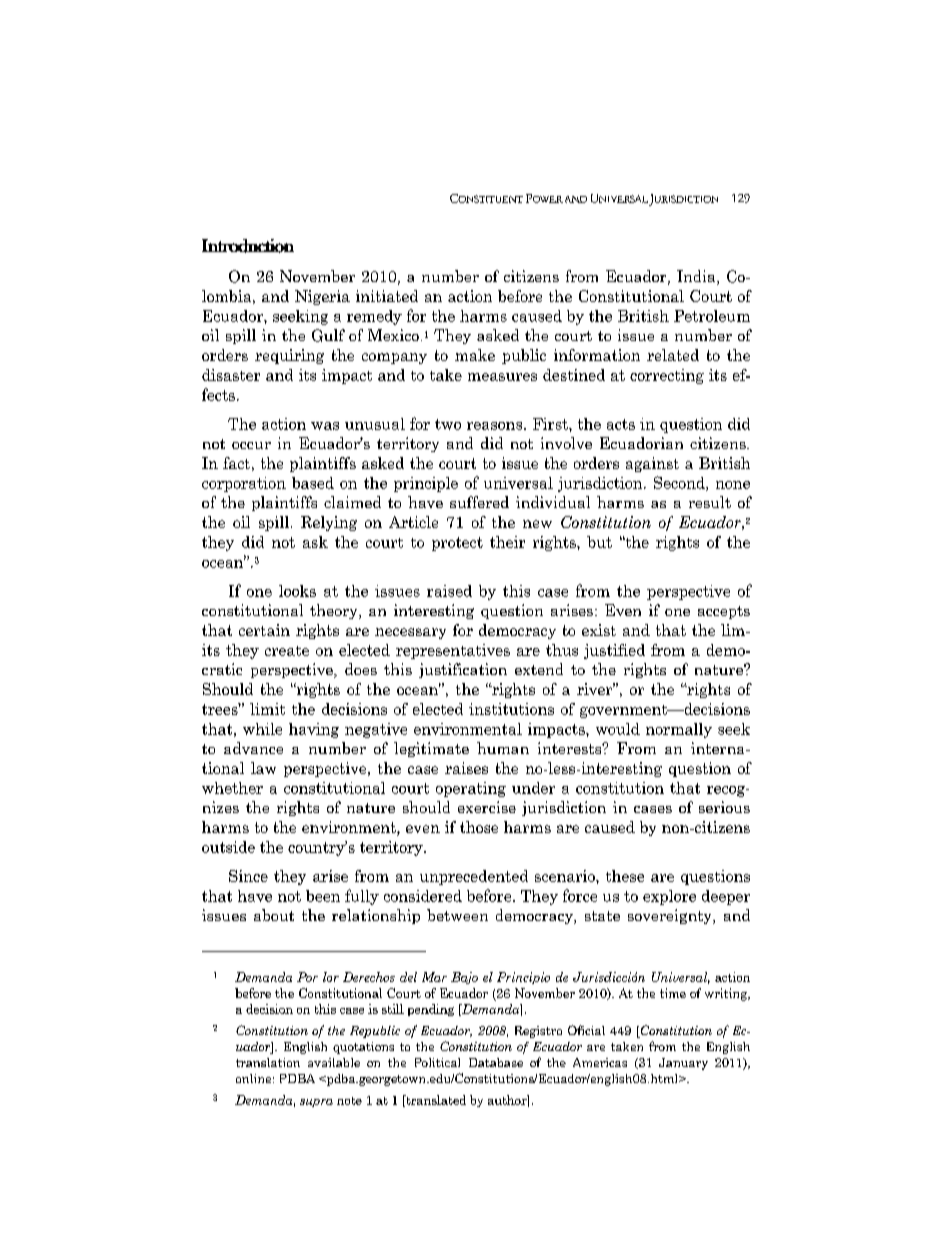  What do you see at coordinates (268, 1062) in the screenshot?
I see `translation` at bounding box center [268, 1062].
